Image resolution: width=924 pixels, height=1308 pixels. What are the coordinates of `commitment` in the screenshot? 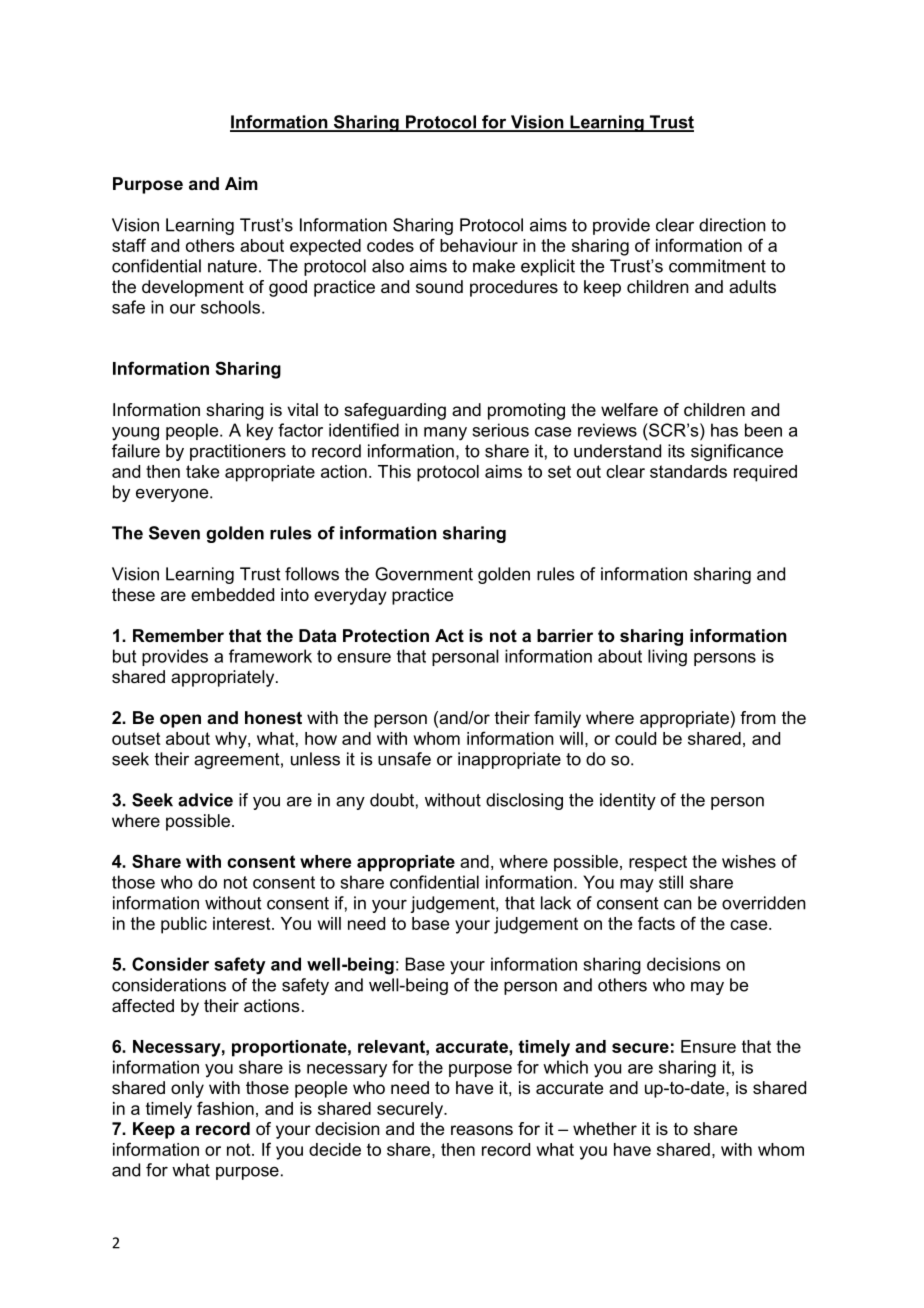 It's located at (717, 266).
